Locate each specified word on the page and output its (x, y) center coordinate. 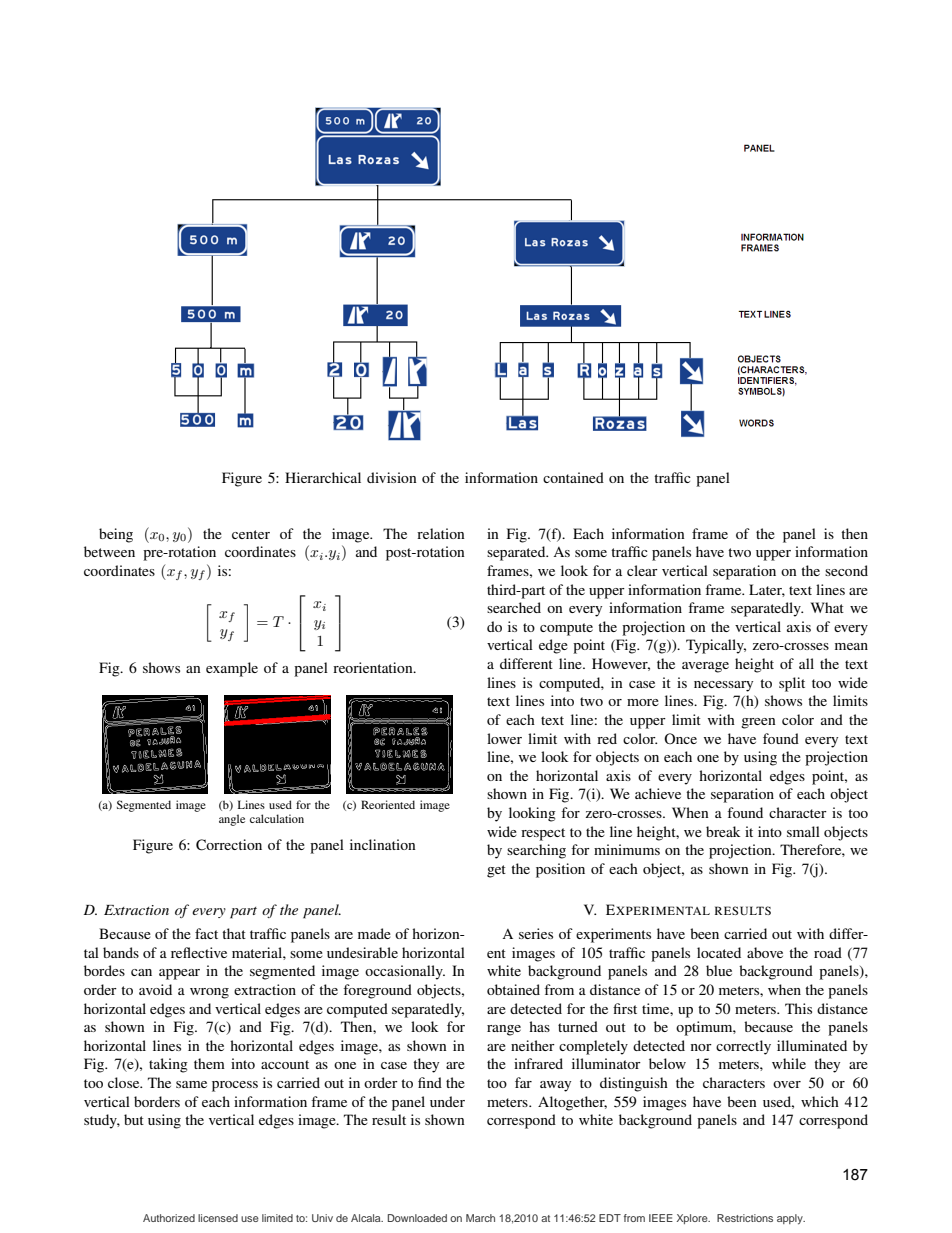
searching (536, 851)
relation (441, 533)
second (846, 570)
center (251, 534)
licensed (218, 1218)
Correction (229, 845)
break (723, 831)
